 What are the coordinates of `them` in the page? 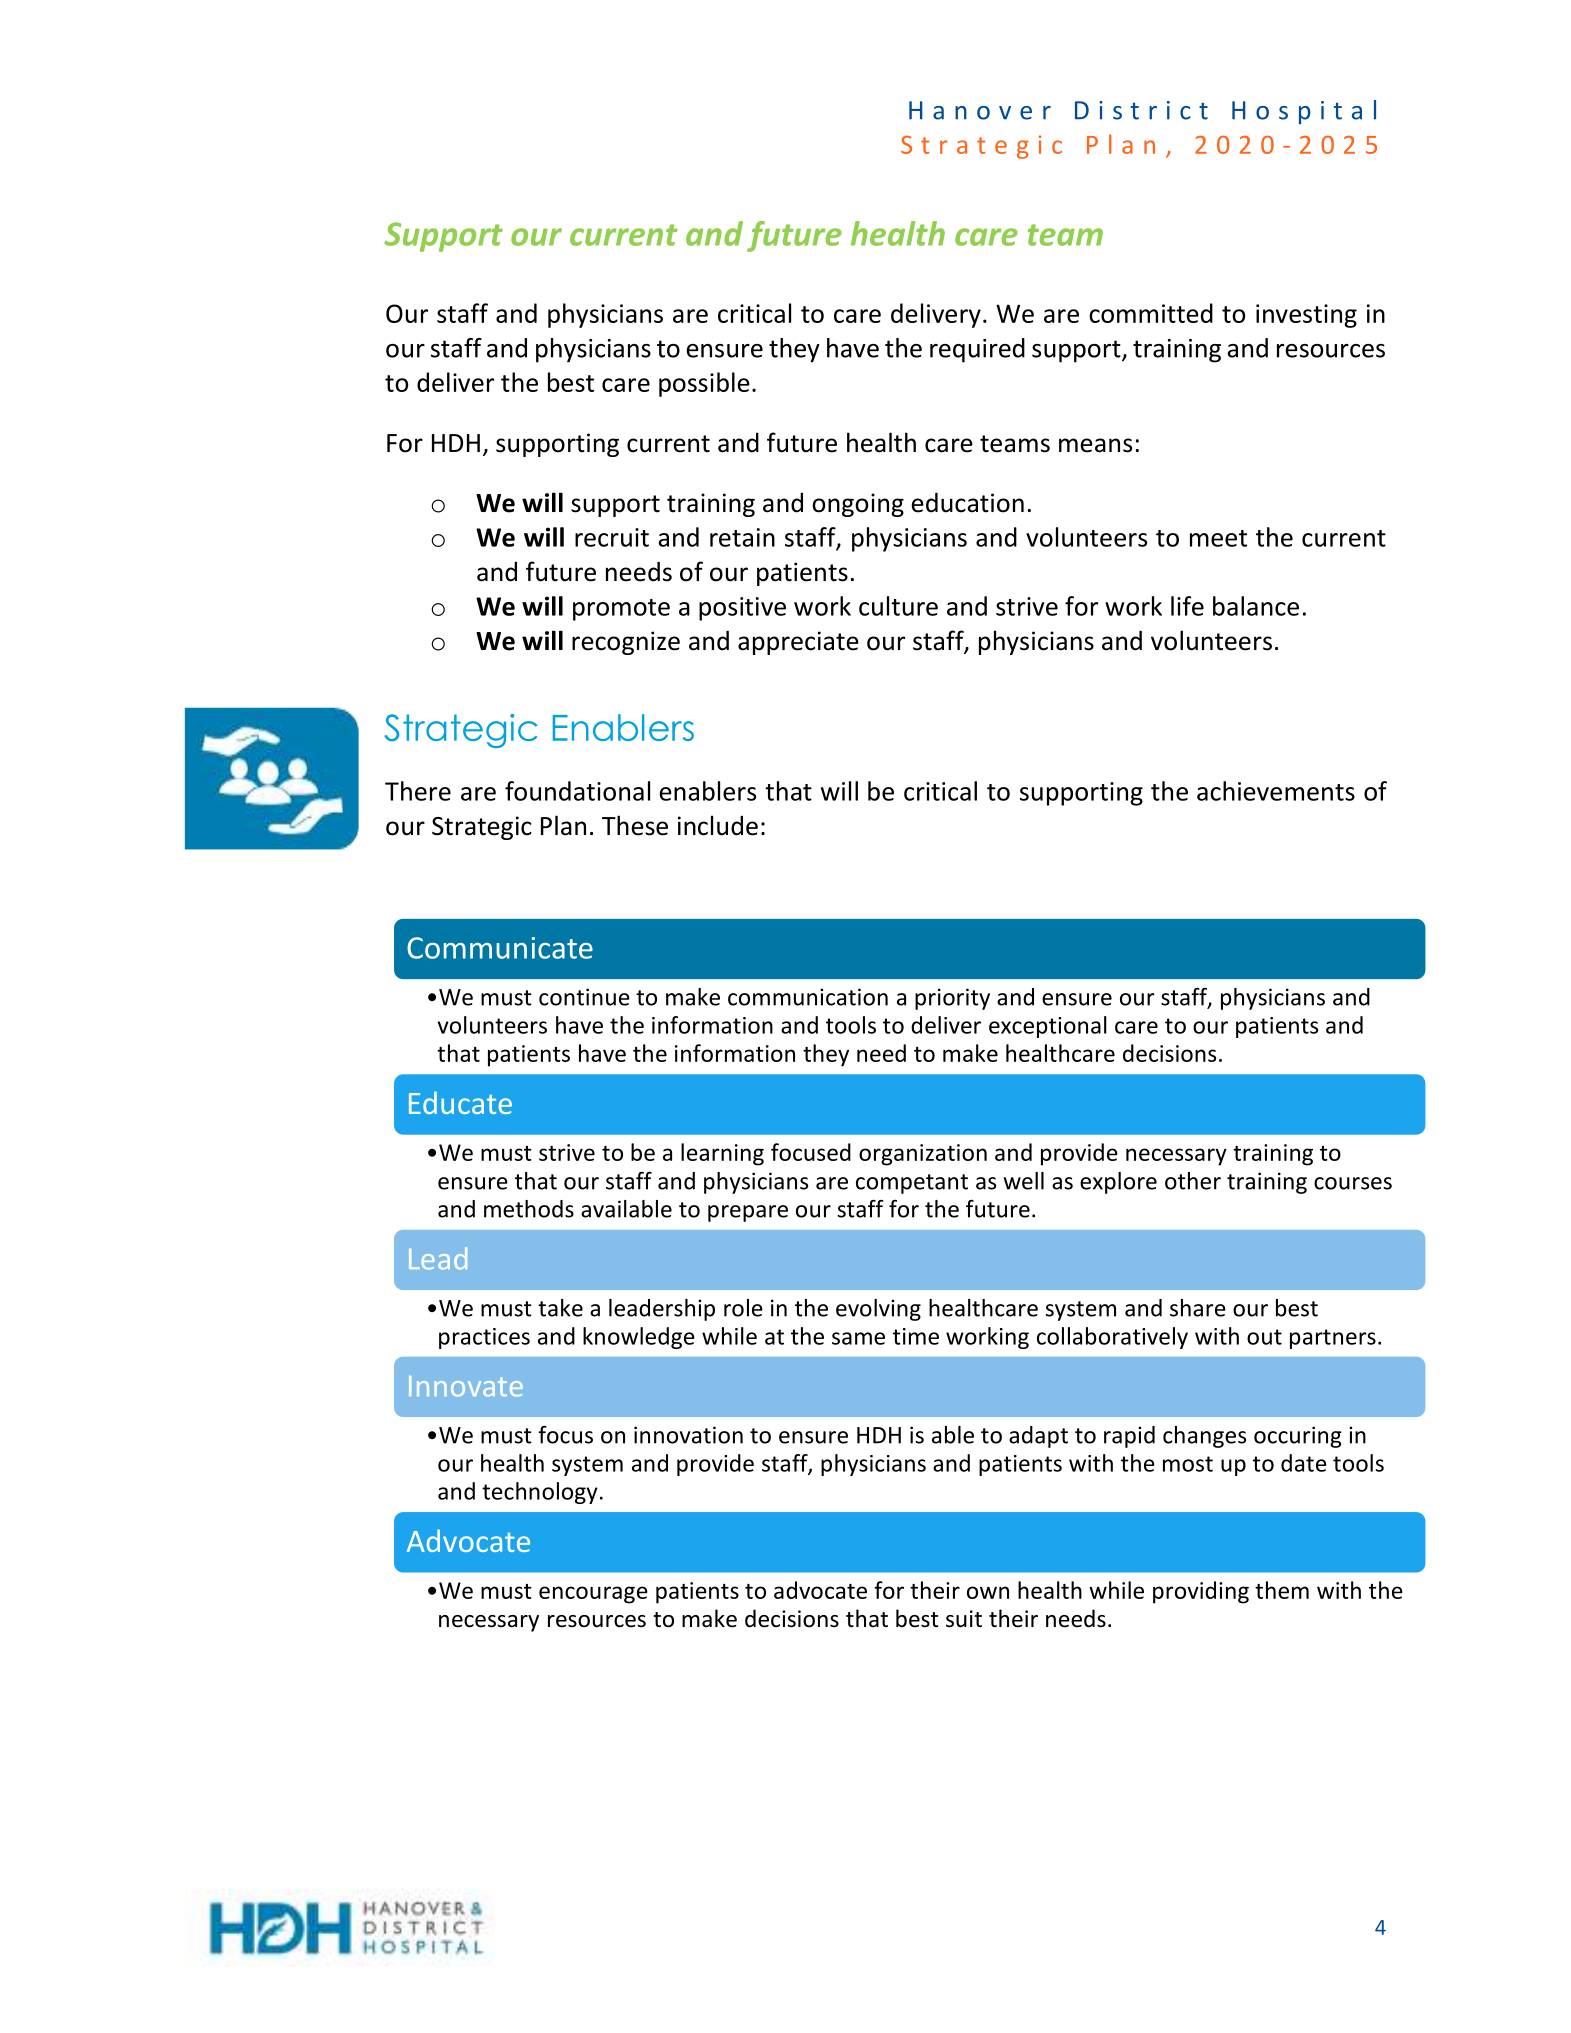 It's located at (1282, 1590).
